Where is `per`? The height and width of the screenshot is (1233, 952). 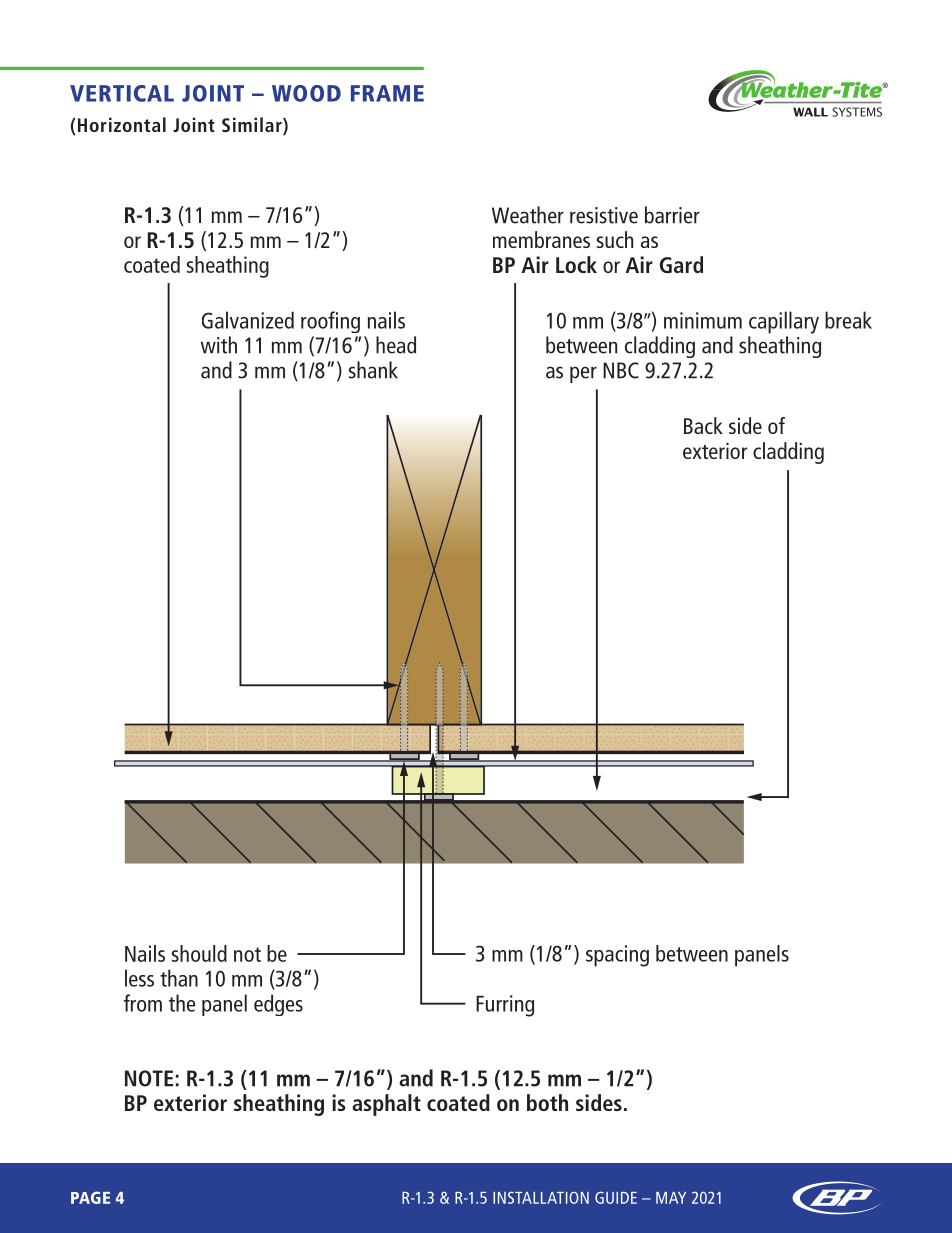
per is located at coordinates (583, 374).
